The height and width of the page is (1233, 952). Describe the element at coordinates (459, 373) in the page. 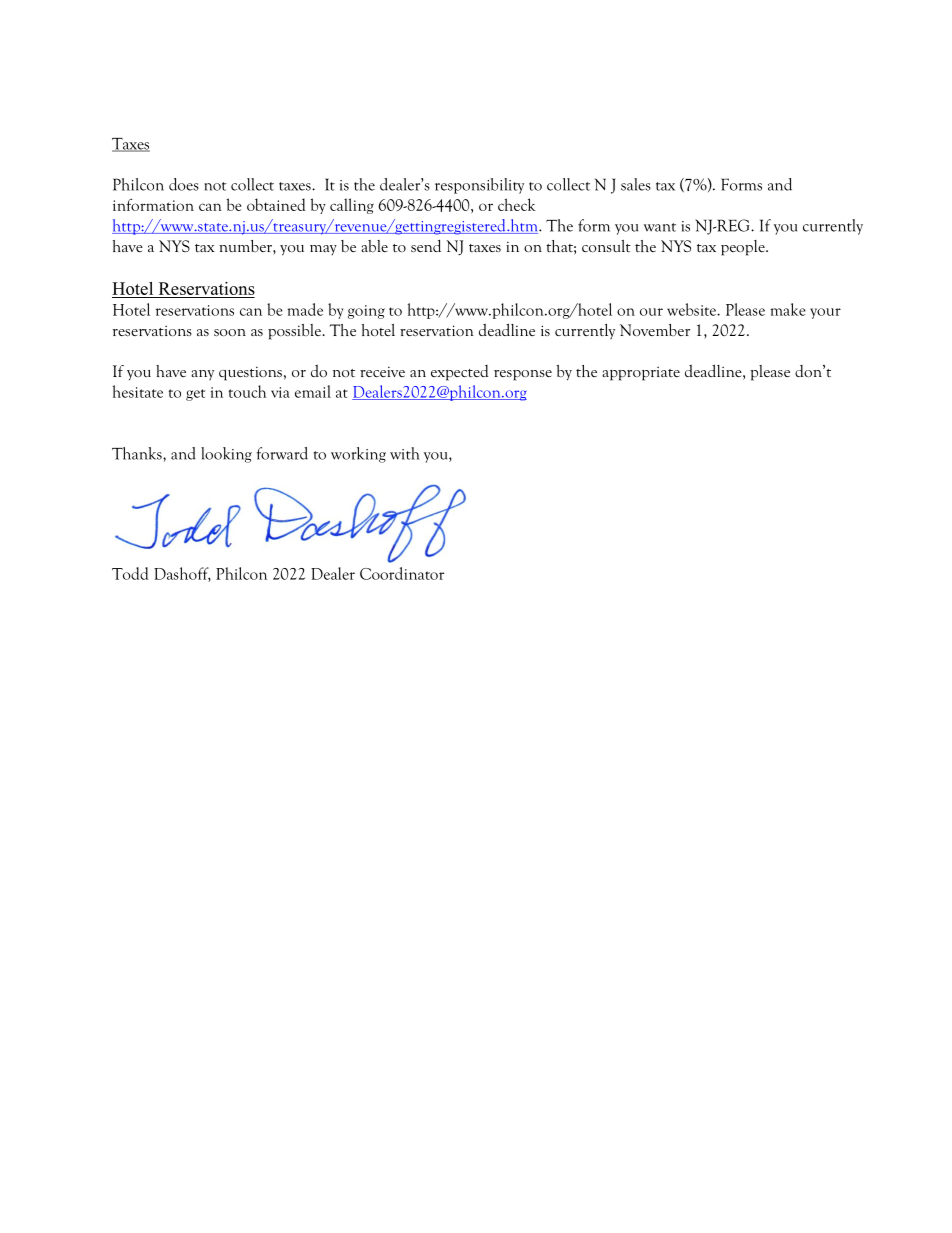

I see `expected` at that location.
